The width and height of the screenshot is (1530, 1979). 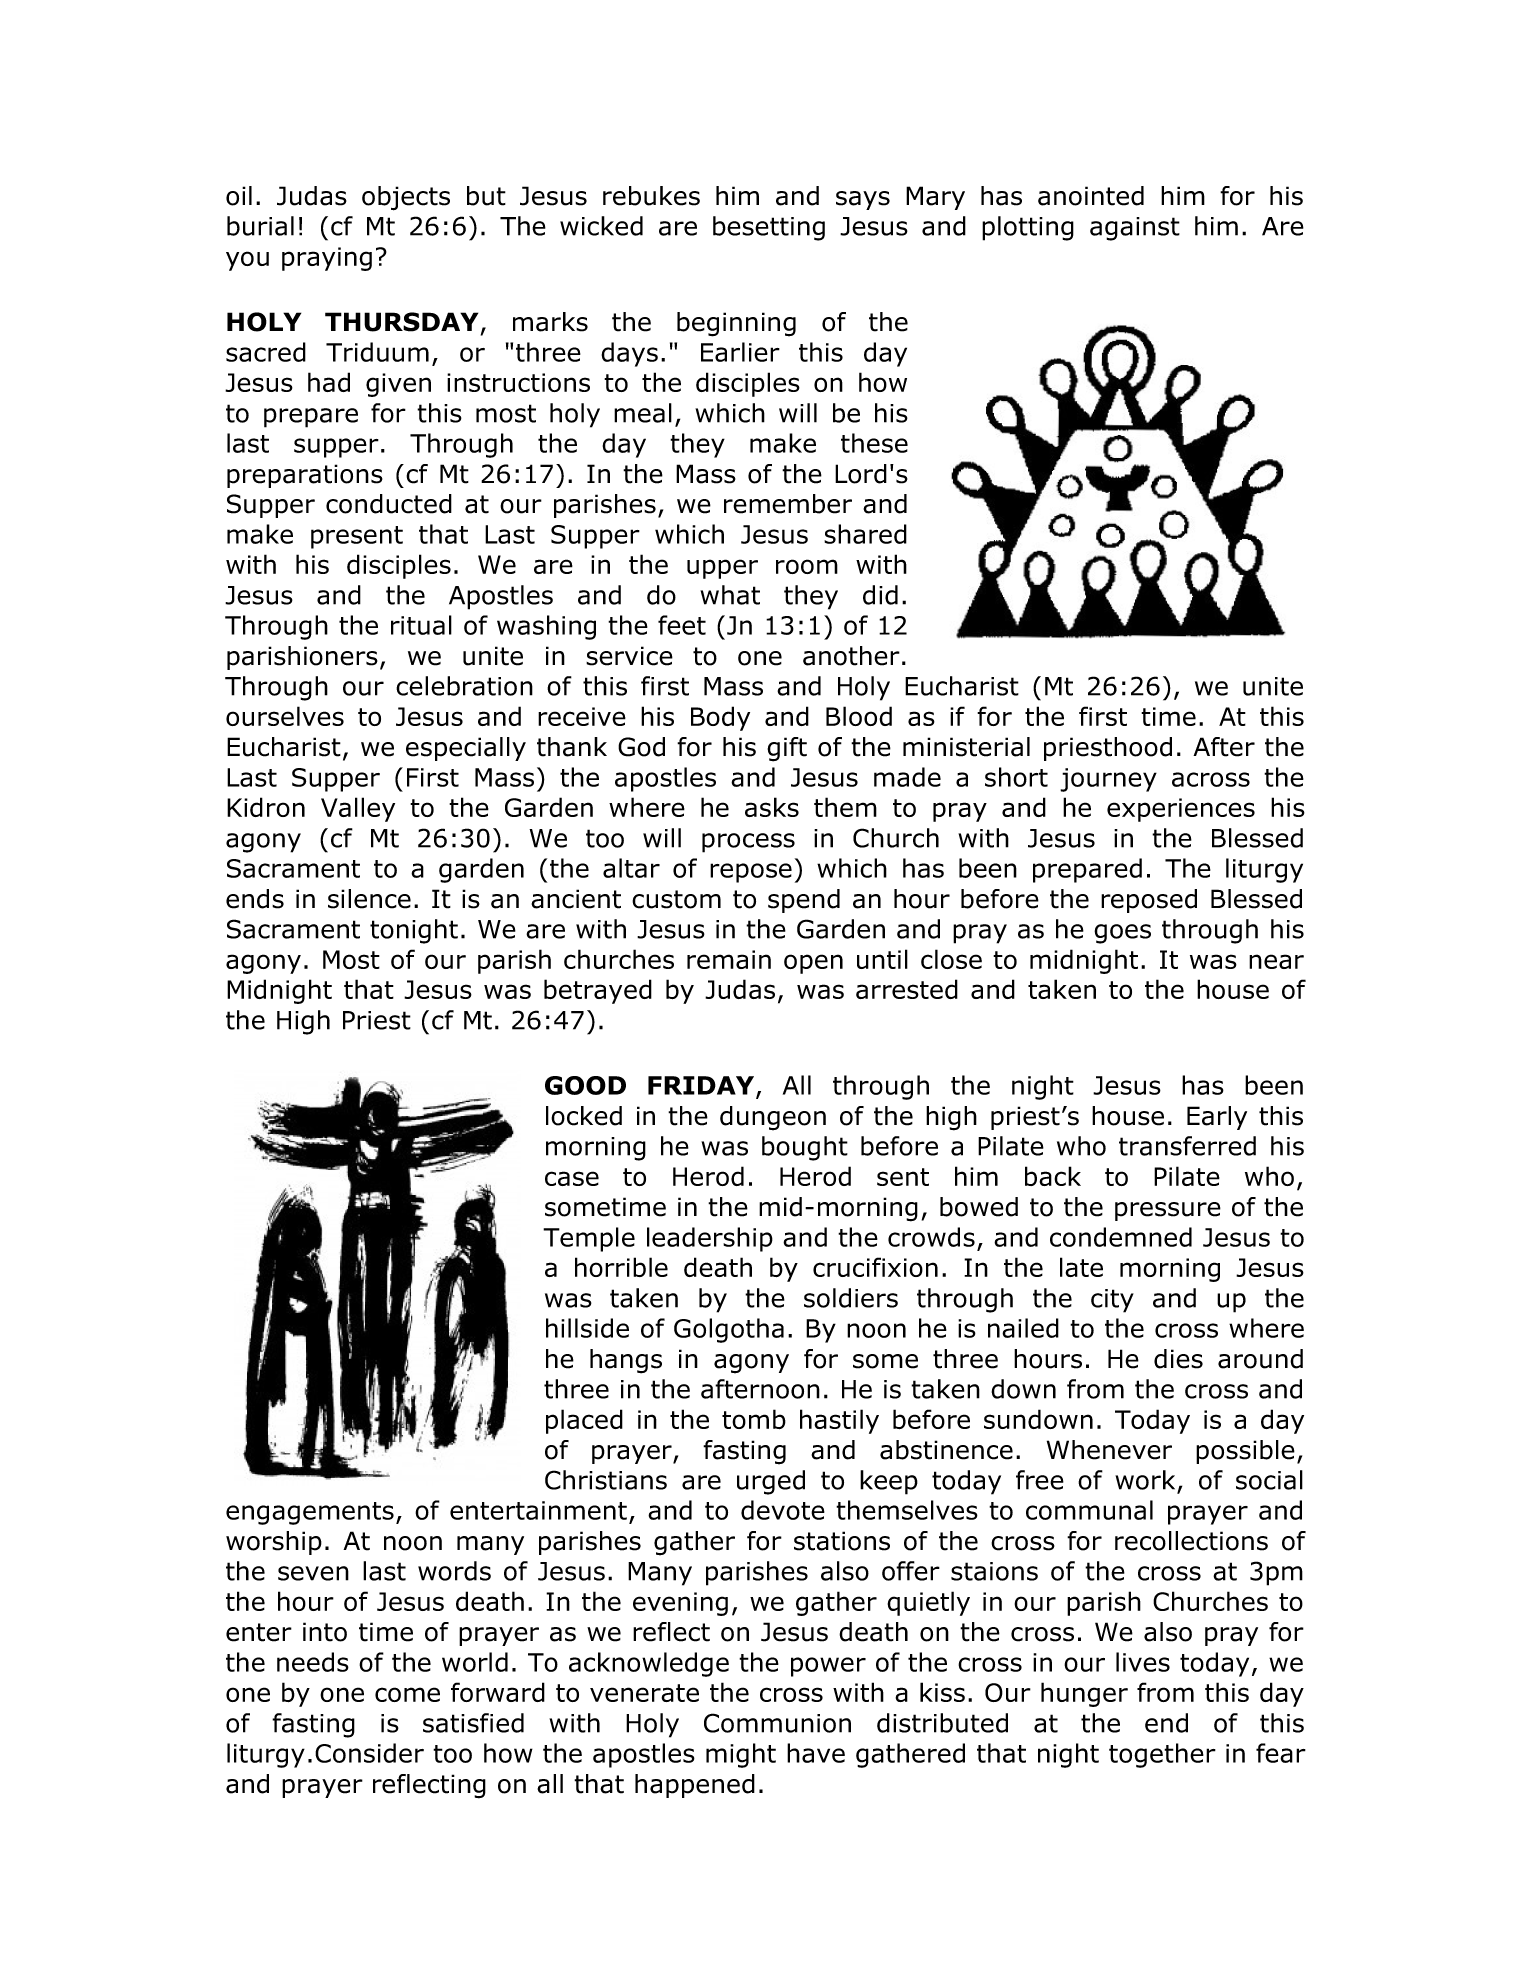 I want to click on gift, so click(x=787, y=749).
